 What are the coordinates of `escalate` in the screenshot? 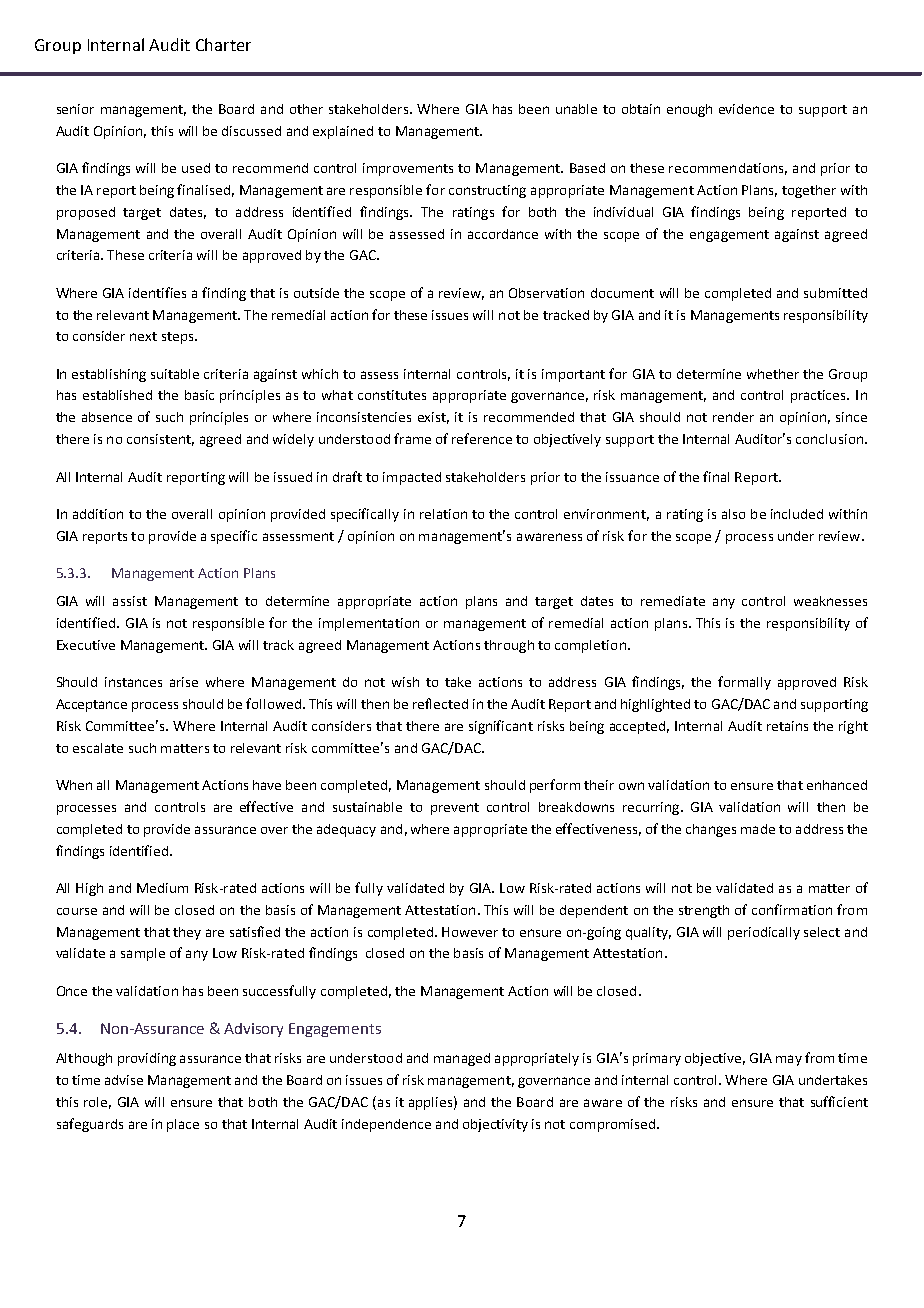 It's located at (98, 748).
